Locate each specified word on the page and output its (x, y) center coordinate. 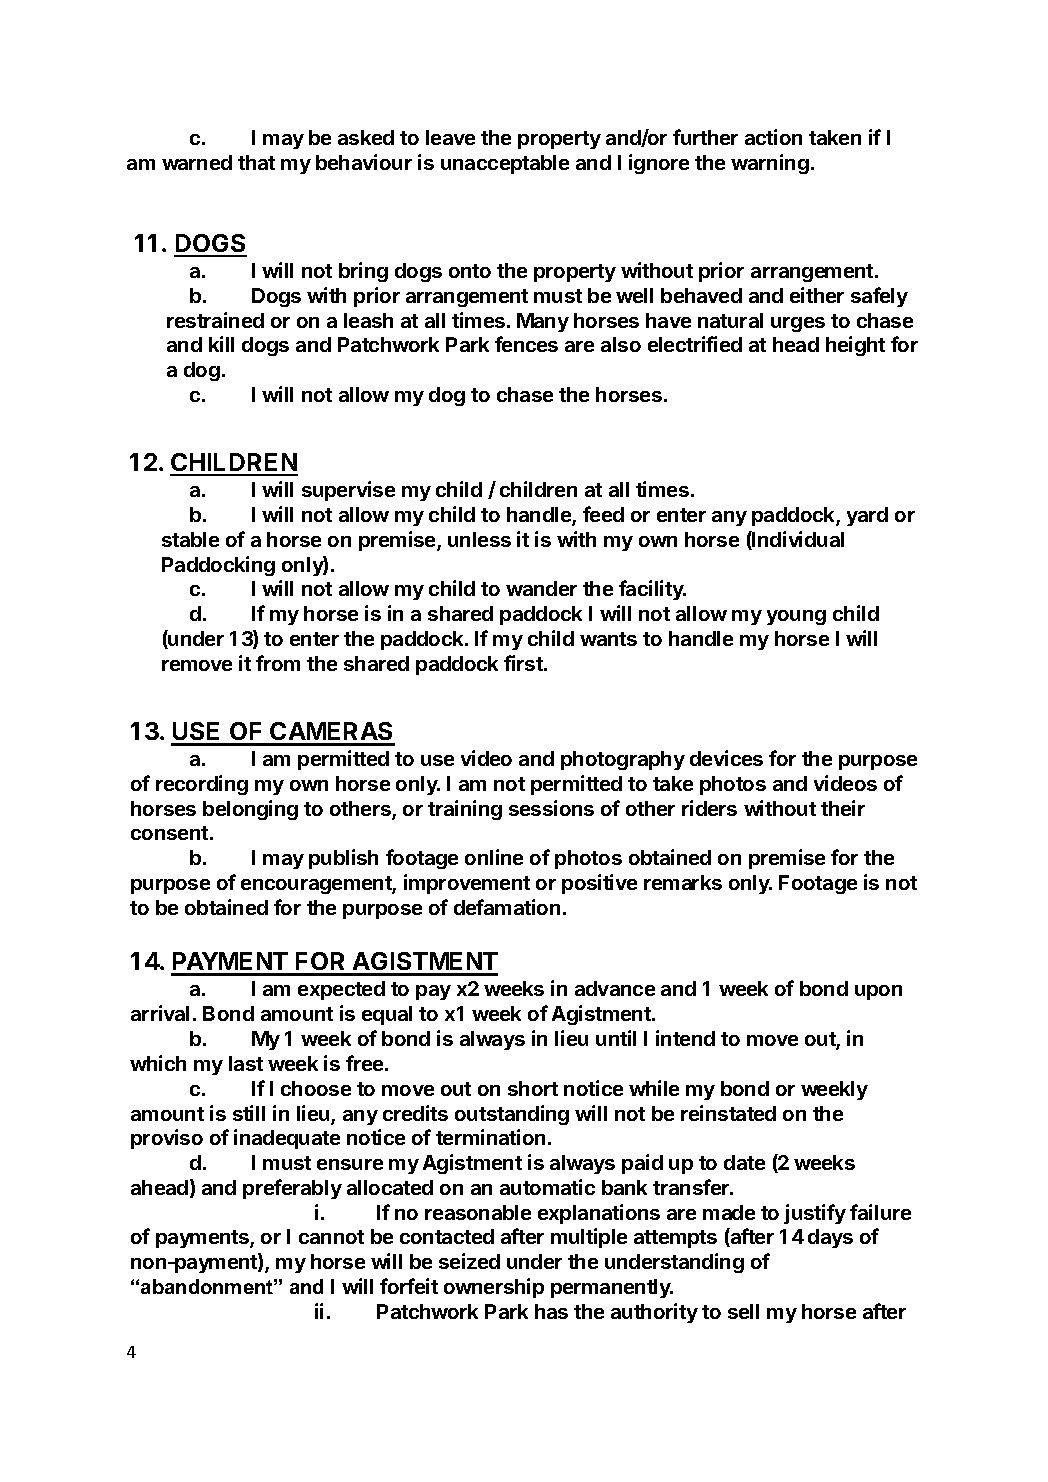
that (256, 162)
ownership (494, 1288)
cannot (331, 1237)
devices (726, 758)
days (830, 1238)
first (524, 663)
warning (770, 164)
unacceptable (505, 164)
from (278, 663)
